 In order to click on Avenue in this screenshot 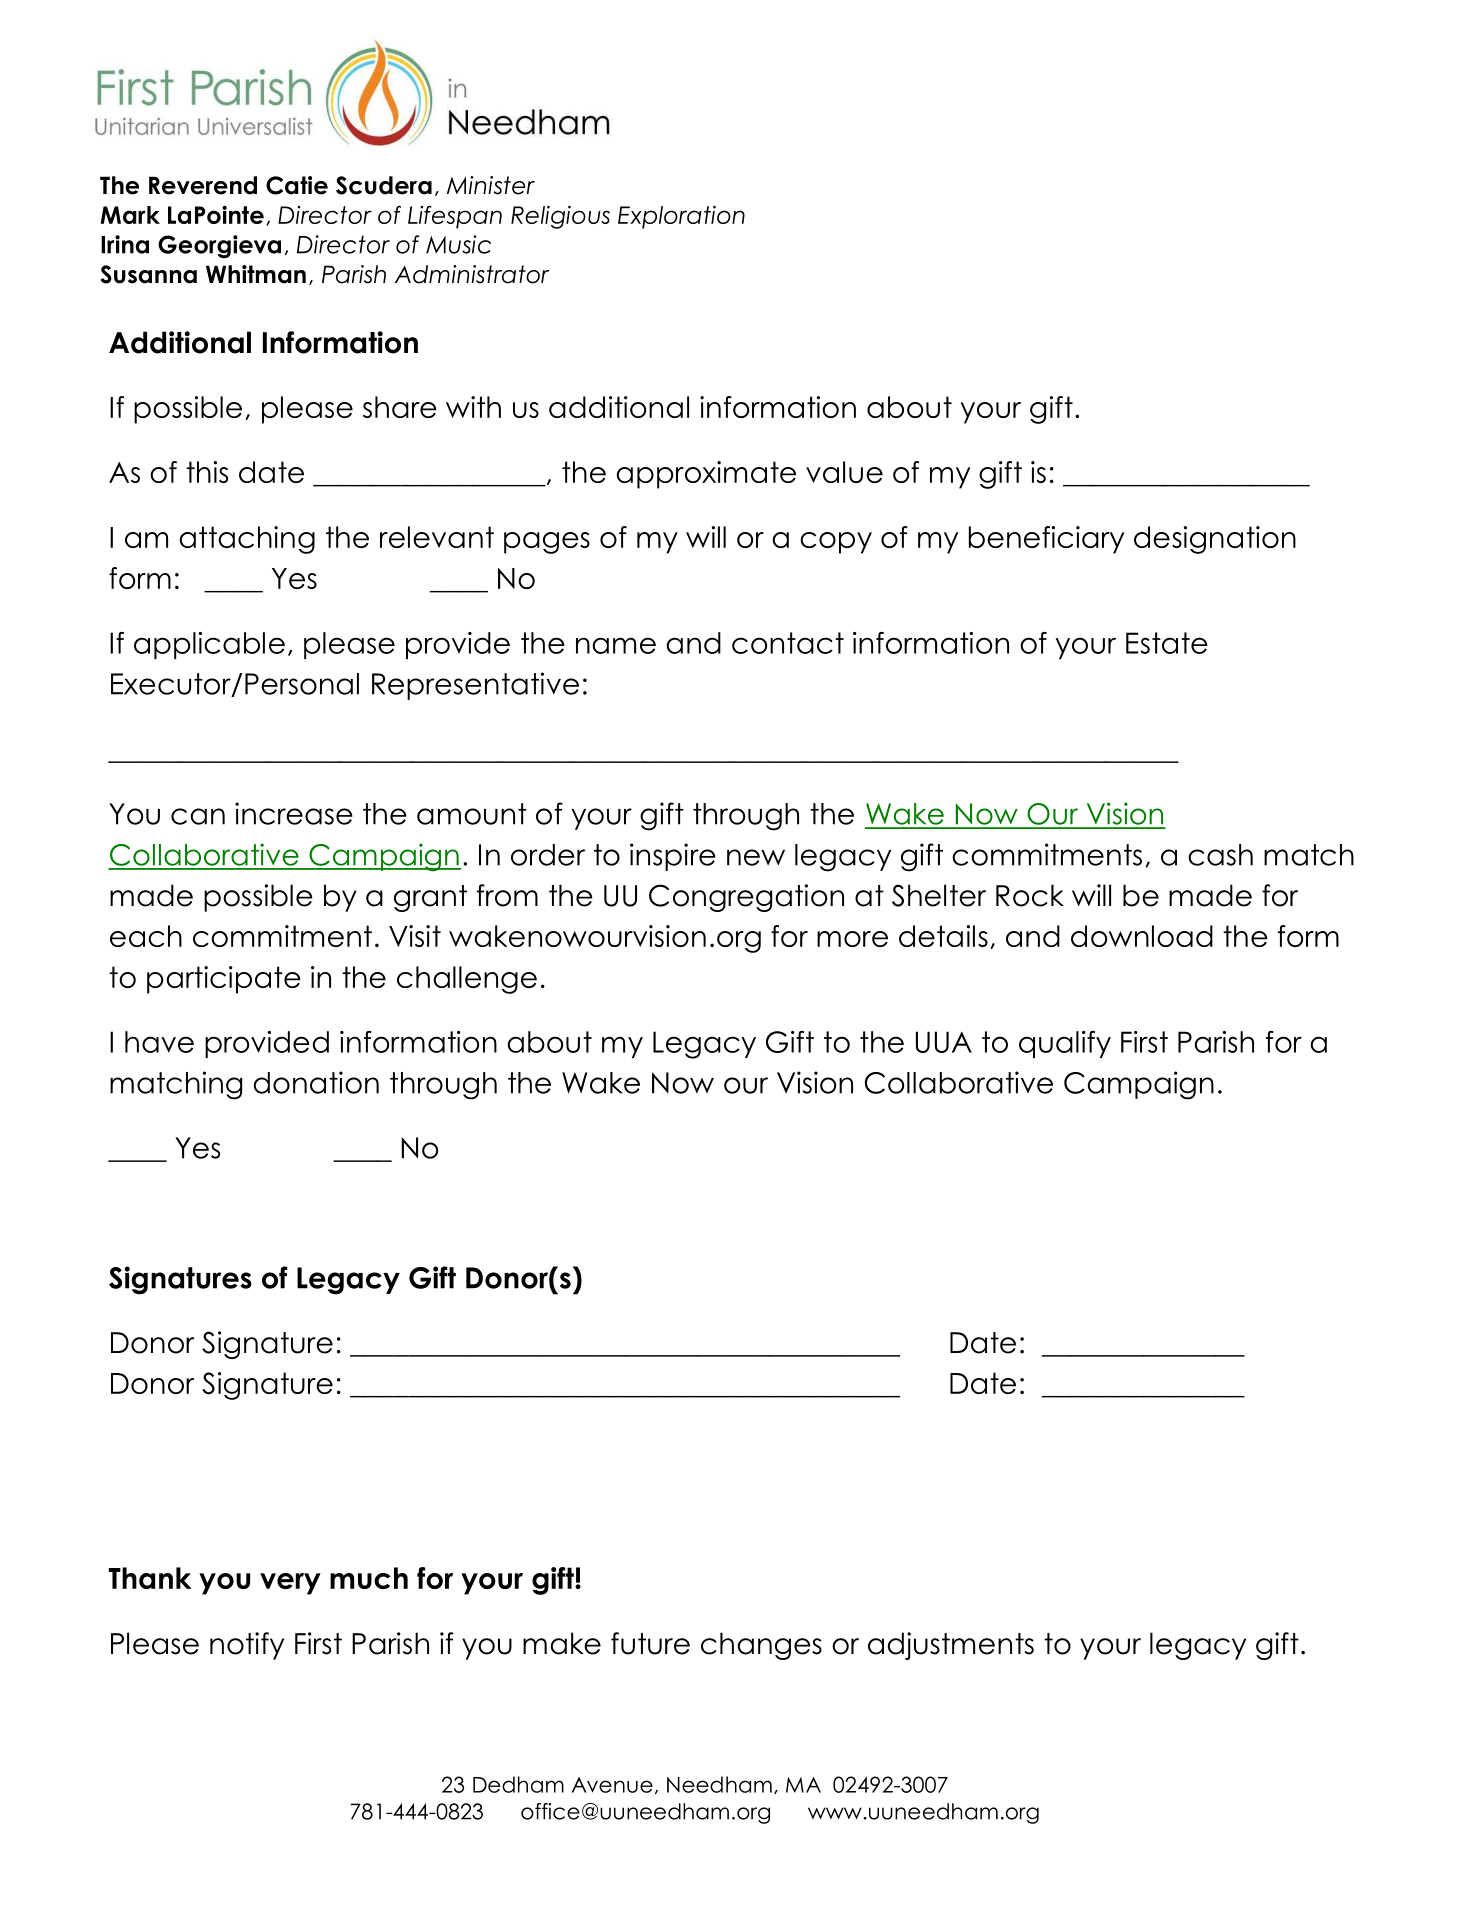, I will do `click(612, 1785)`.
